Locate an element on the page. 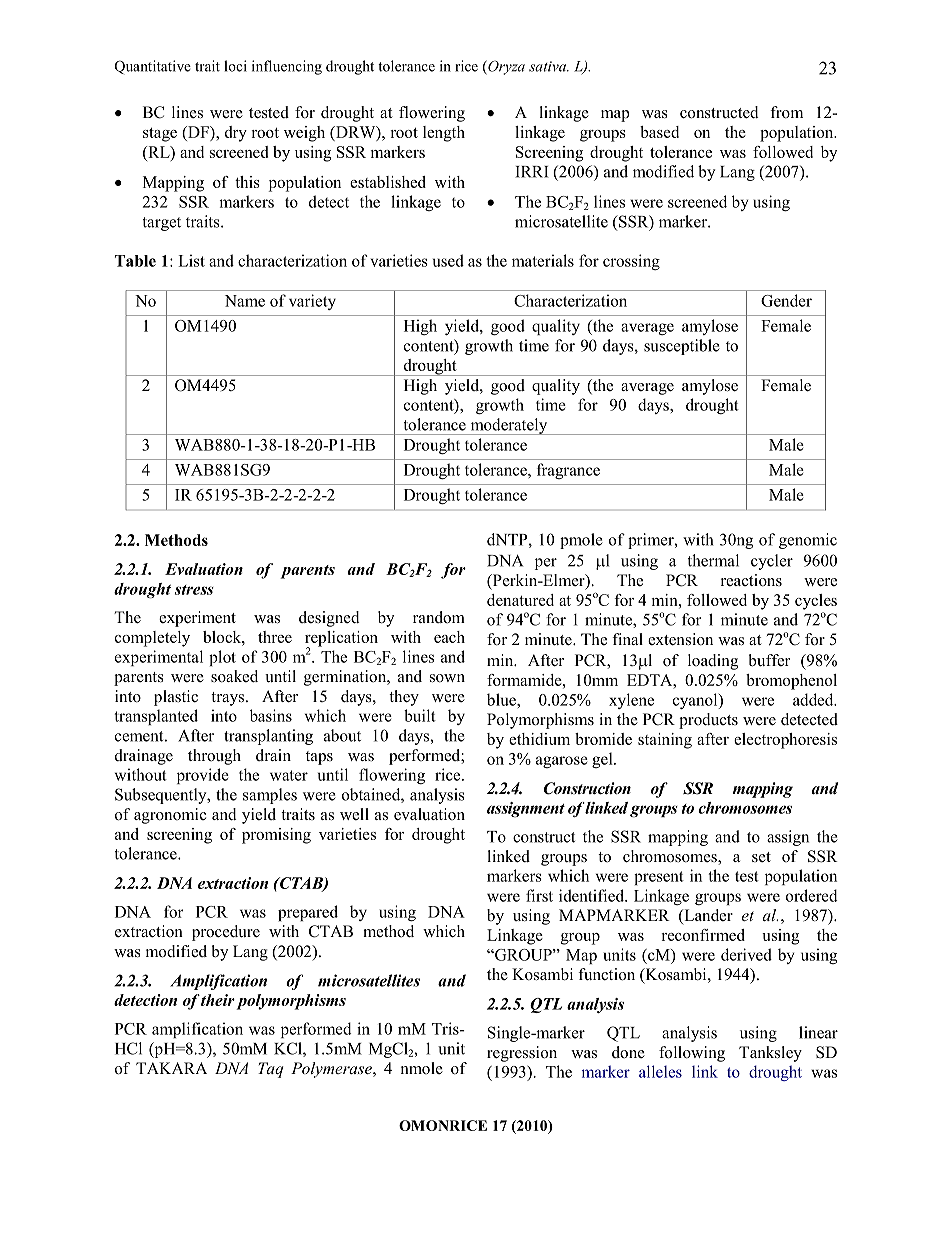 The height and width of the document is (1233, 952). products is located at coordinates (708, 721).
